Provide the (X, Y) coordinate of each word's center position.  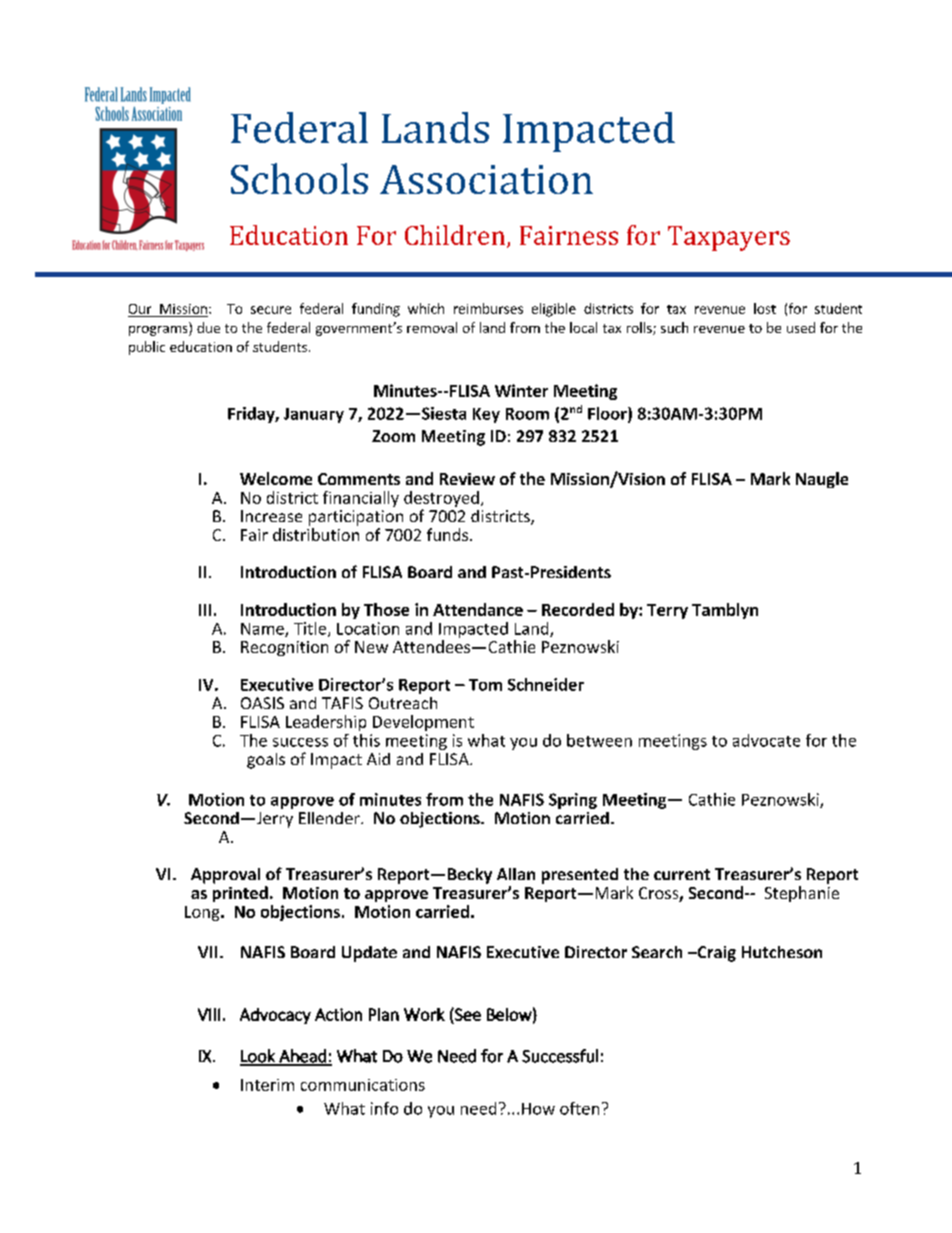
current (682, 874)
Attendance (478, 609)
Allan (516, 874)
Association (486, 179)
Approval (225, 876)
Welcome (276, 478)
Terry (667, 611)
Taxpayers (729, 238)
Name (263, 630)
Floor (608, 414)
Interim (267, 1085)
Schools (299, 178)
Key (486, 415)
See (467, 1014)
